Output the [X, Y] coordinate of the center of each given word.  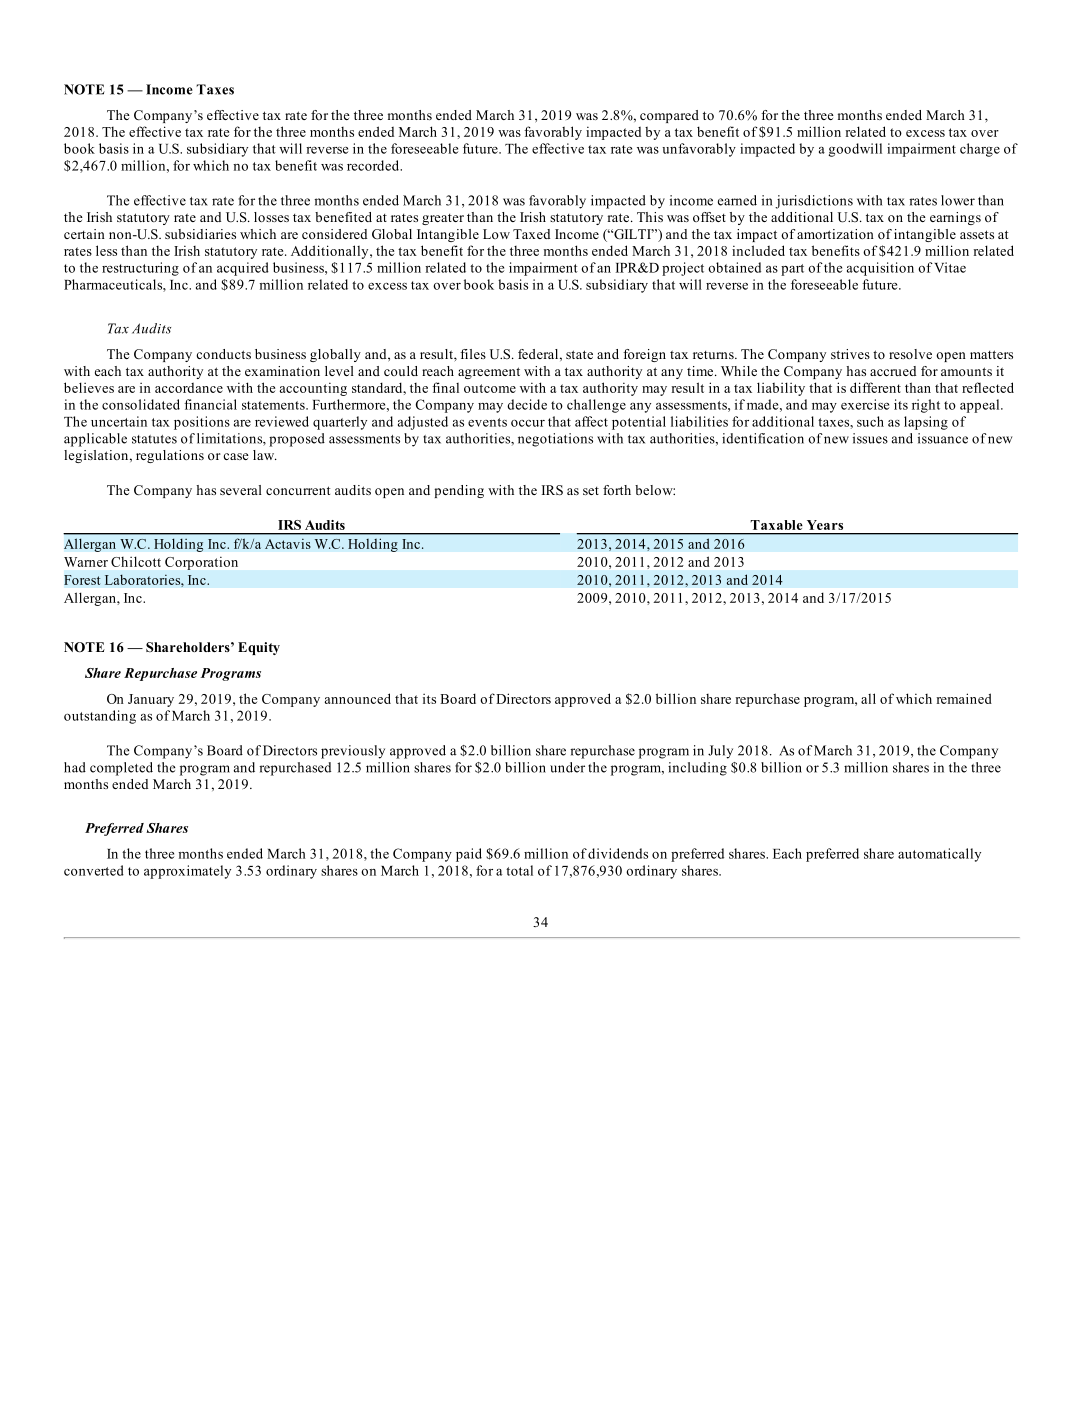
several [241, 490]
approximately [187, 872]
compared [669, 116]
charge [980, 150]
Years [825, 525]
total [519, 870]
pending [459, 491]
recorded [374, 165]
